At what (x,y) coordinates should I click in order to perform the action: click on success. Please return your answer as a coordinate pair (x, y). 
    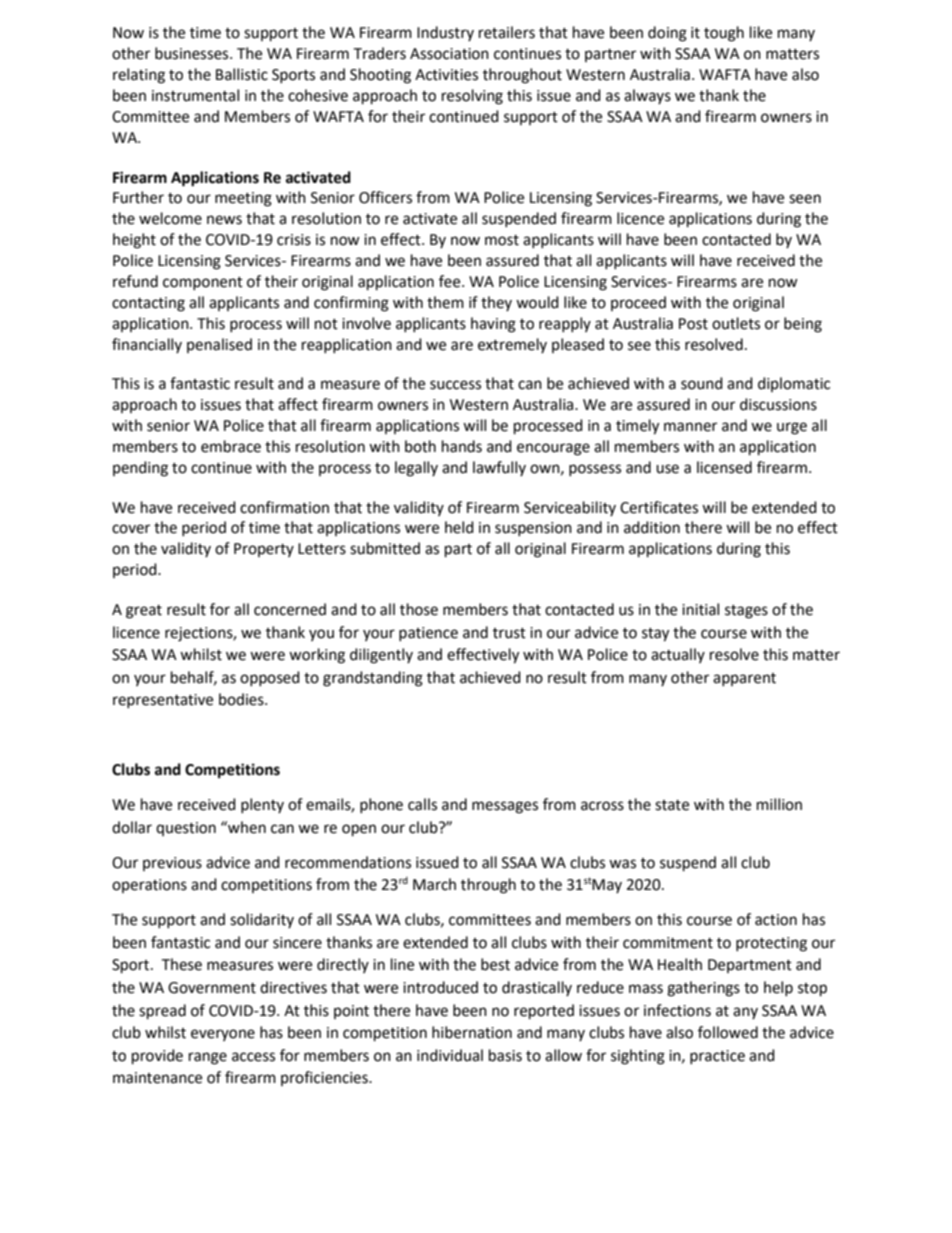
    Looking at the image, I should click on (455, 385).
